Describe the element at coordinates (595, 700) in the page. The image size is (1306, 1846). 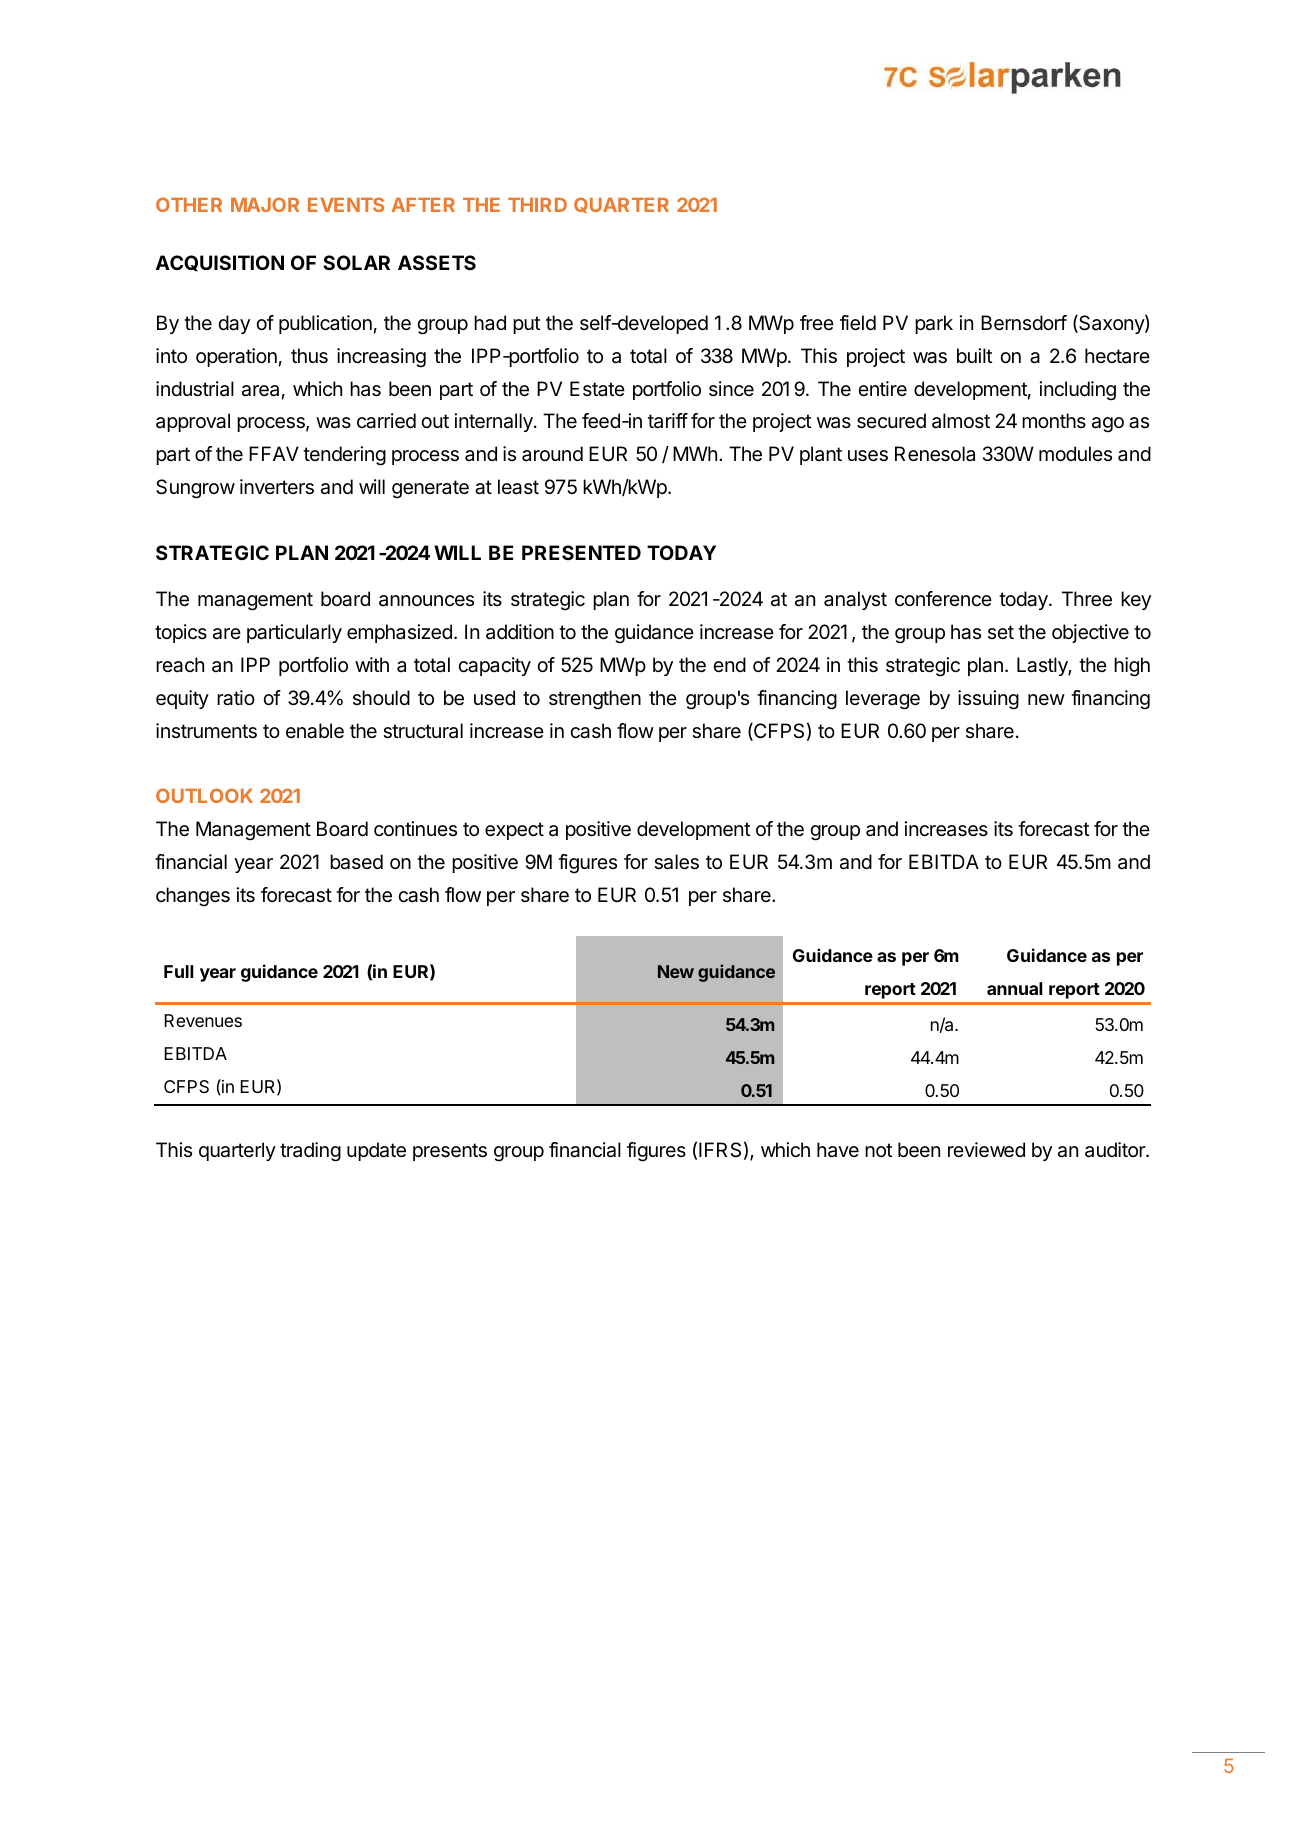
I see `strengthen` at that location.
